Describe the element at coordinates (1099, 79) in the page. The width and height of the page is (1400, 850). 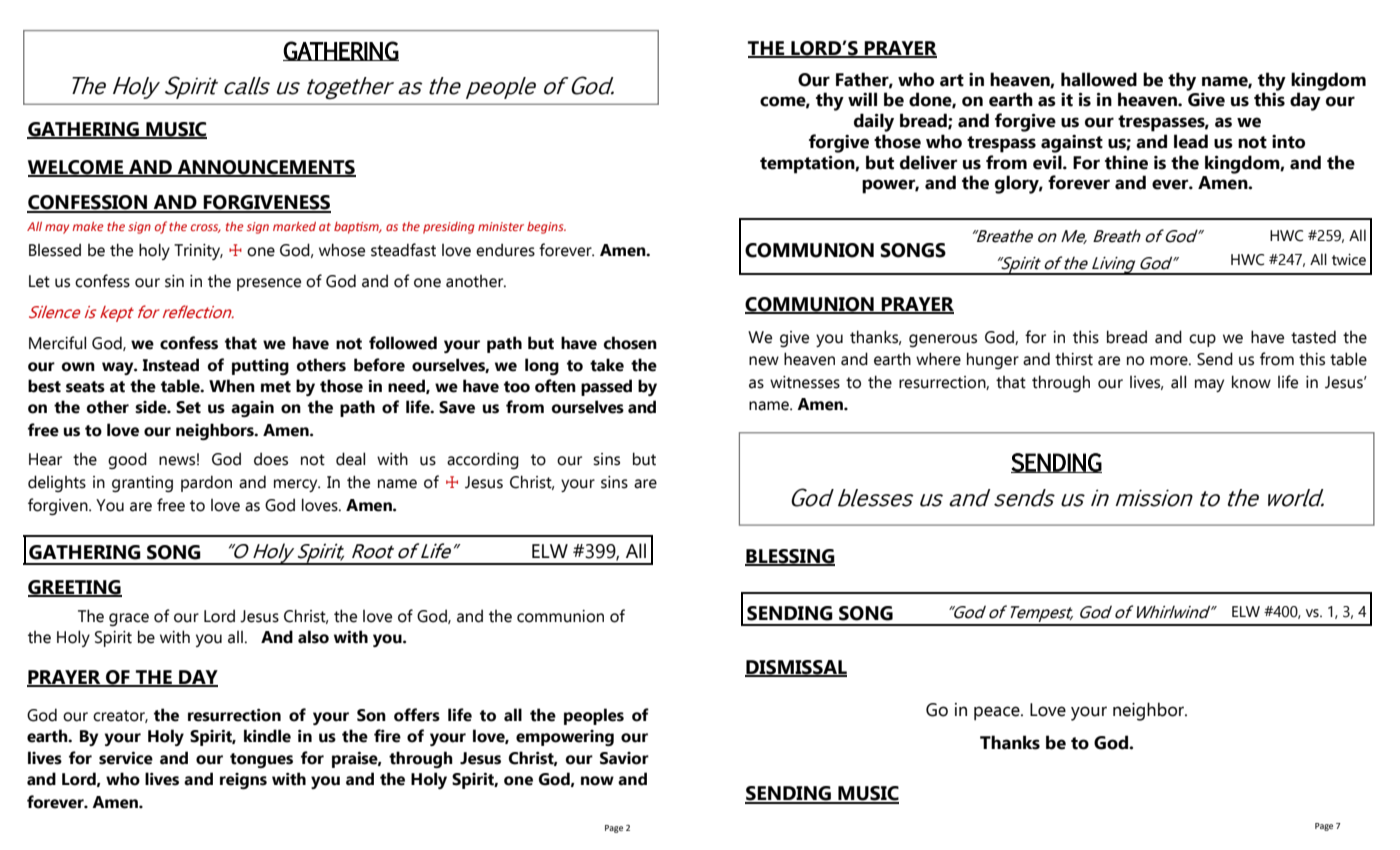
I see `hallowed` at that location.
